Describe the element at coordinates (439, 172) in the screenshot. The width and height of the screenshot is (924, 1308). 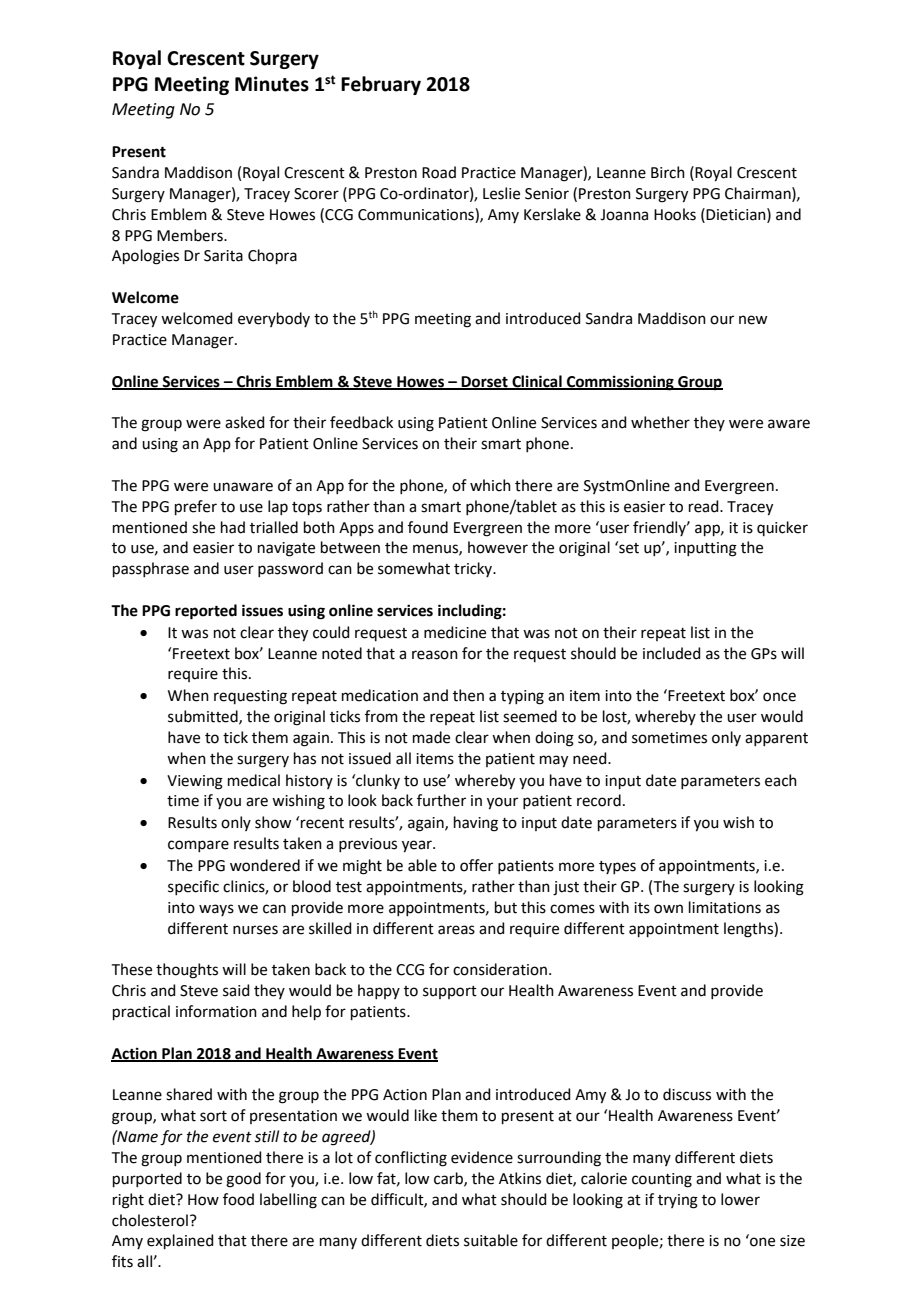
I see `Road` at that location.
